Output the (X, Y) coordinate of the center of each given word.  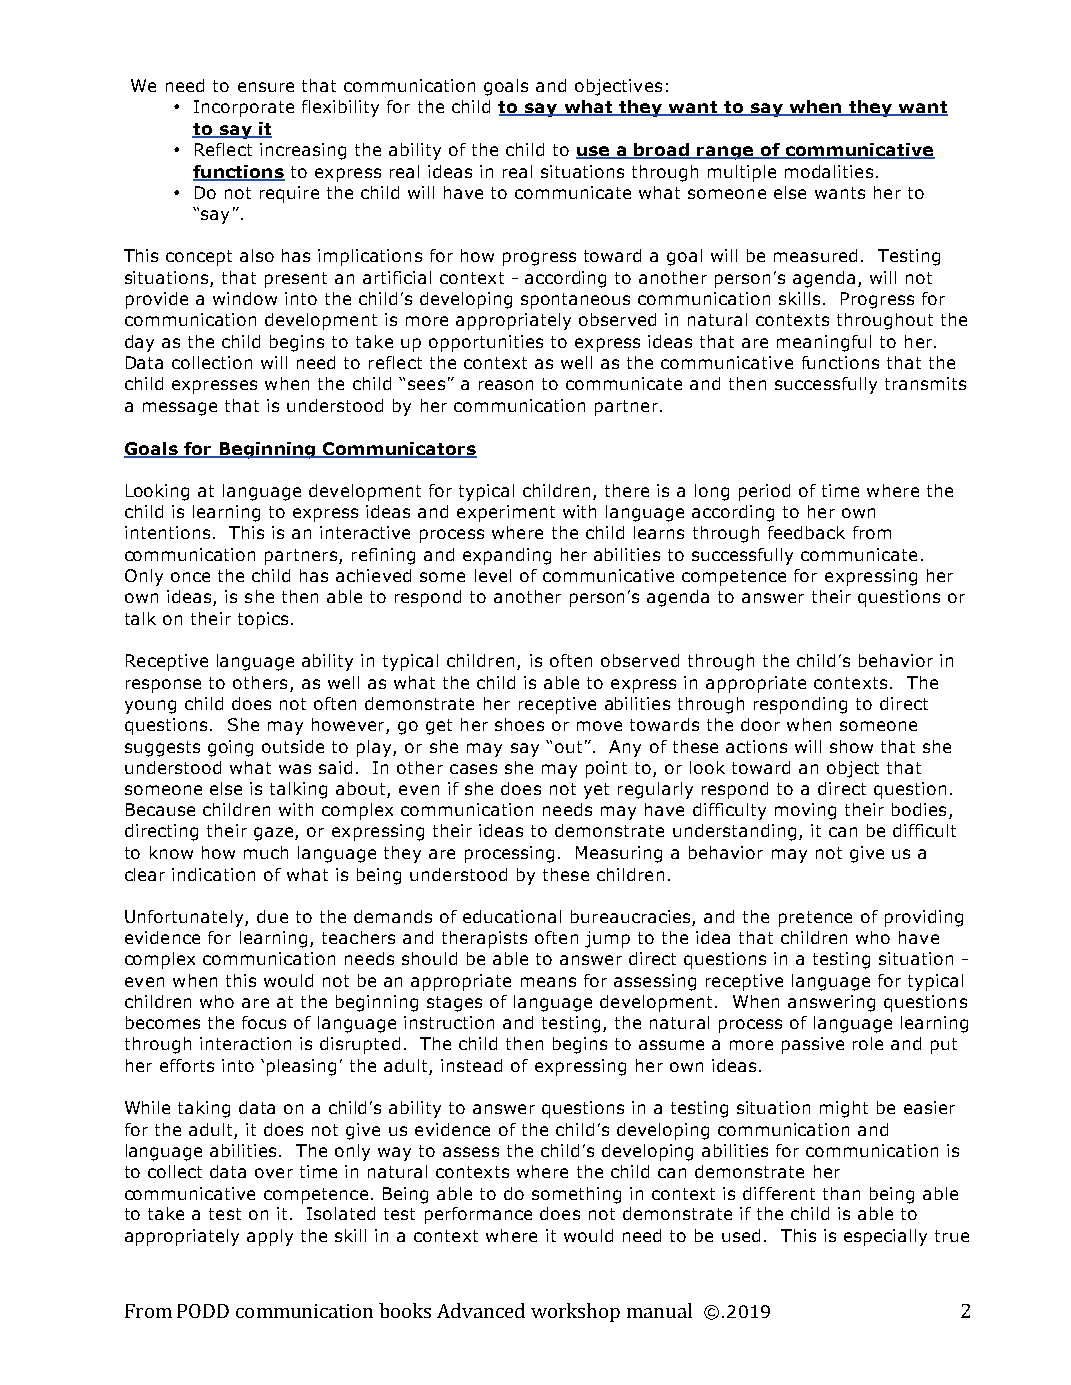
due (272, 916)
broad (662, 150)
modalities (829, 171)
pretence (815, 919)
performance (478, 1215)
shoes (519, 724)
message (180, 409)
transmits (925, 383)
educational (512, 916)
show (851, 746)
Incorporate (244, 108)
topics (263, 620)
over (274, 1173)
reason (506, 385)
